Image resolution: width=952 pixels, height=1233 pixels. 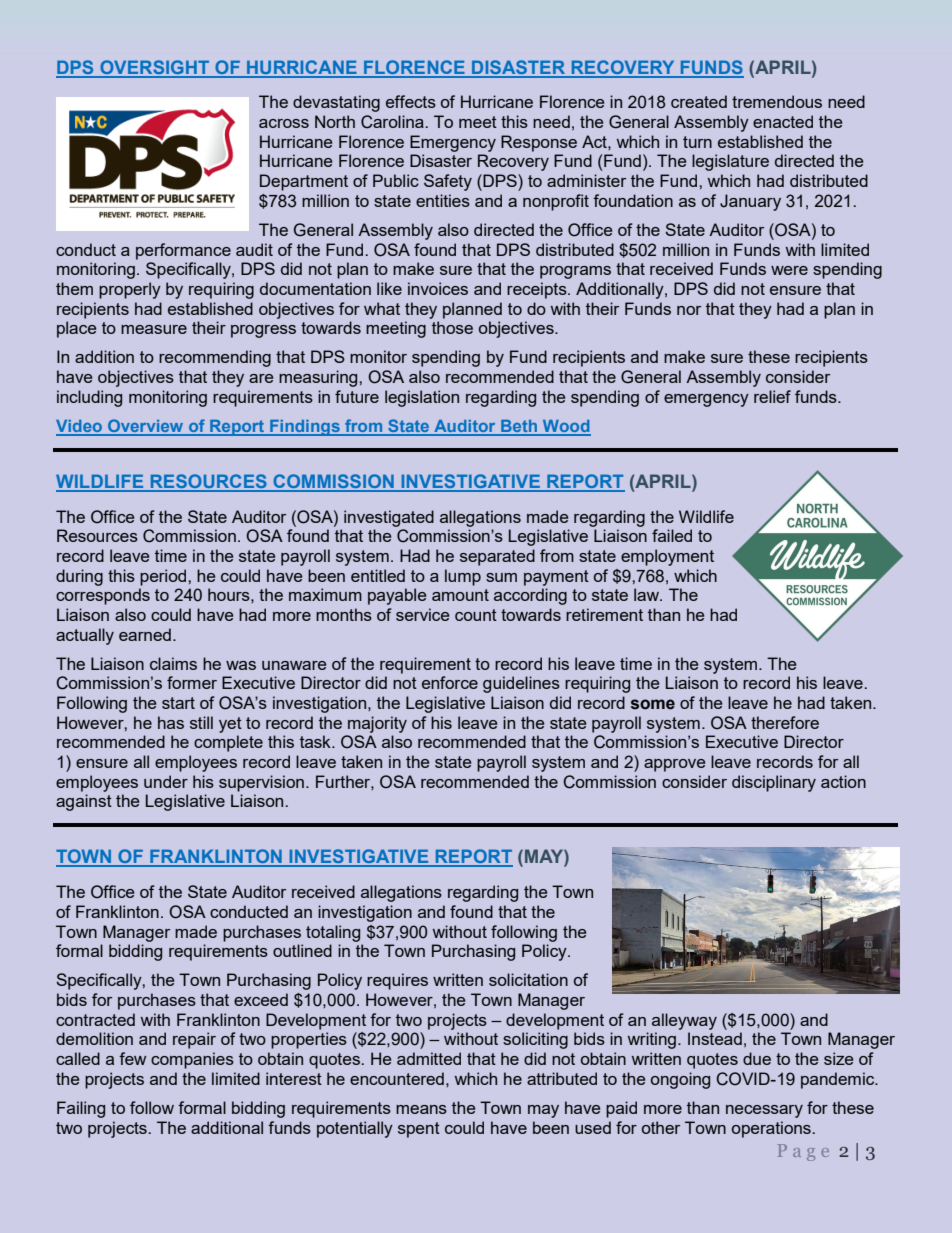 I want to click on legislation, so click(x=422, y=398).
